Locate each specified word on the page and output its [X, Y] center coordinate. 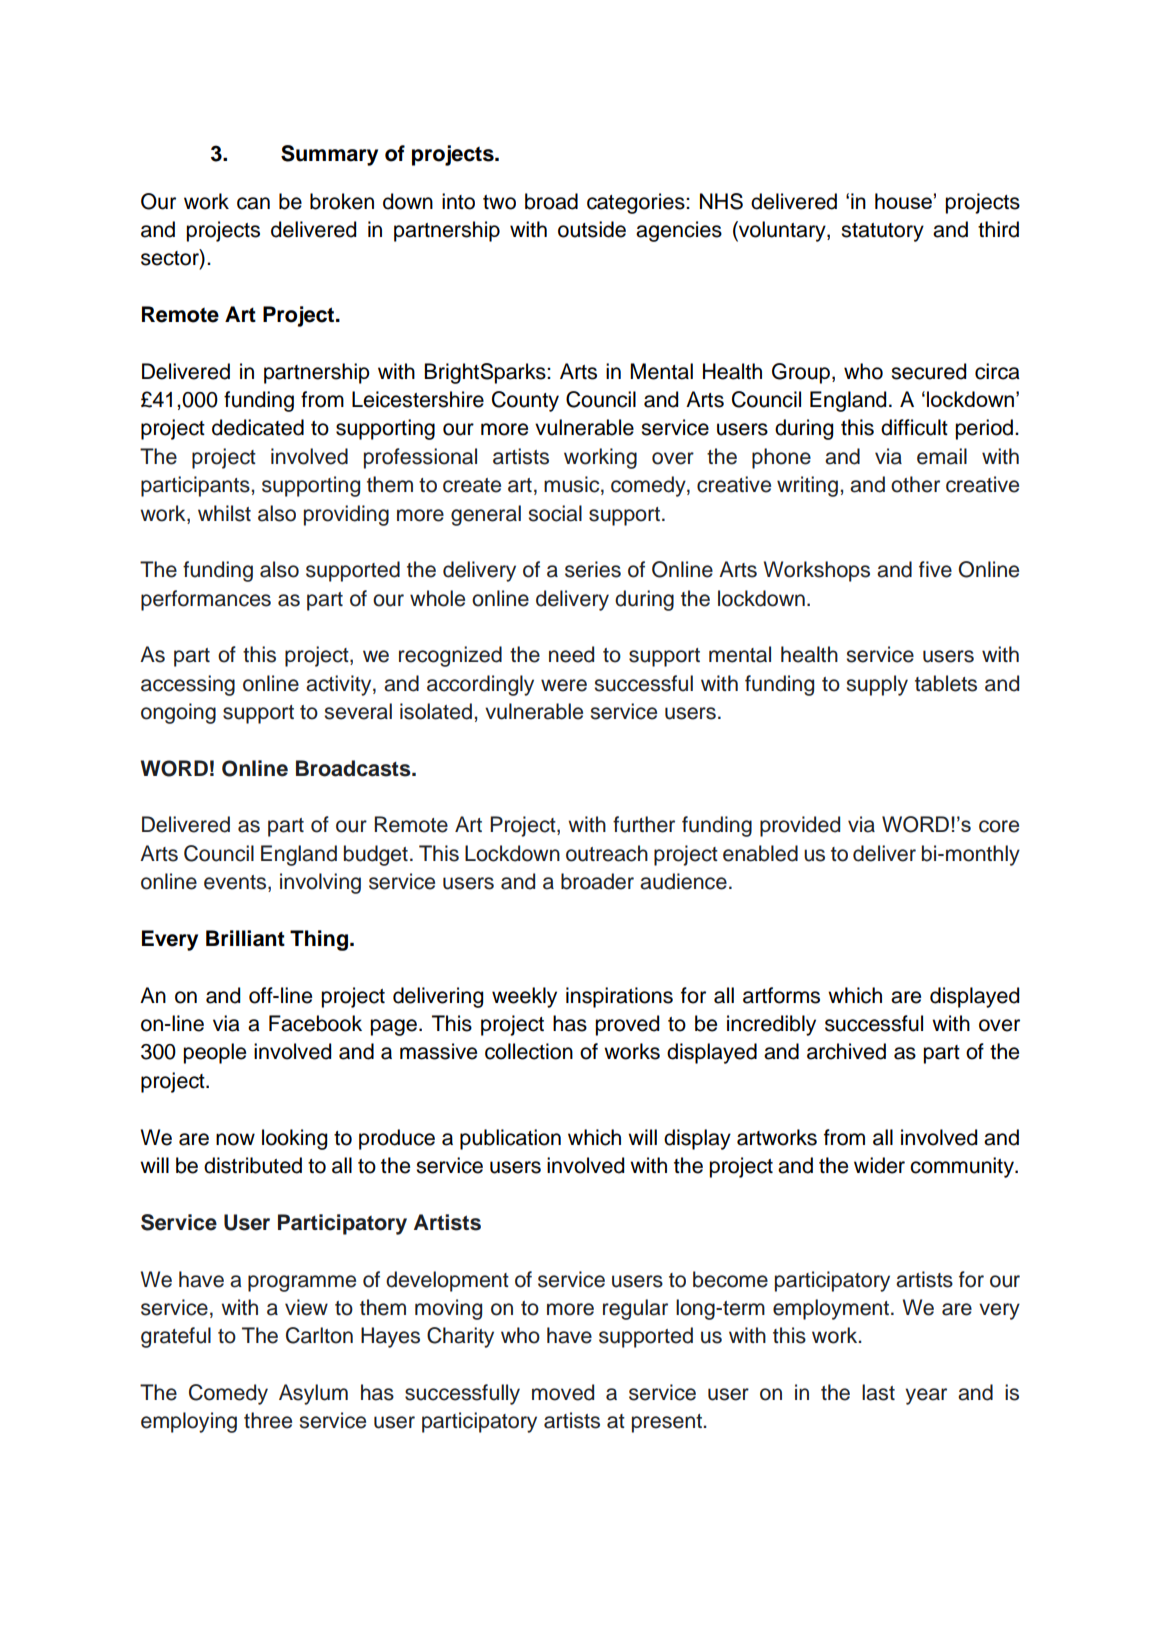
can [253, 203]
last [878, 1392]
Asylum [313, 1394]
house [903, 201]
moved [563, 1392]
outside [592, 229]
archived [846, 1051]
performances [206, 600]
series [593, 569]
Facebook [315, 1023]
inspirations [619, 997]
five [935, 569]
